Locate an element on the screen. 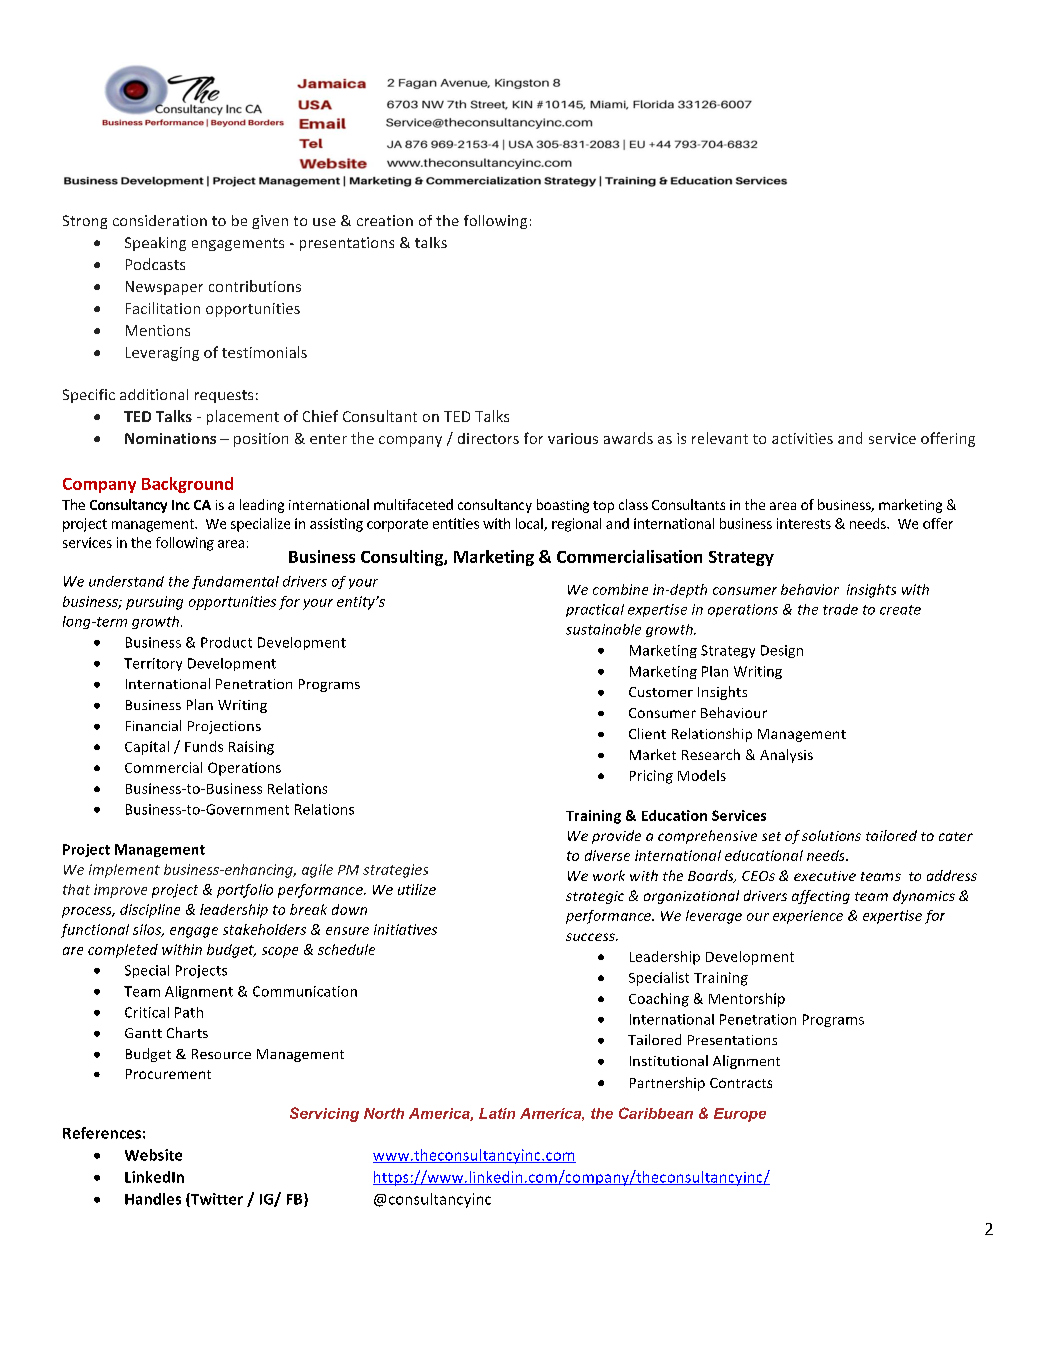 Image resolution: width=1056 pixels, height=1367 pixels. Financial is located at coordinates (153, 725).
